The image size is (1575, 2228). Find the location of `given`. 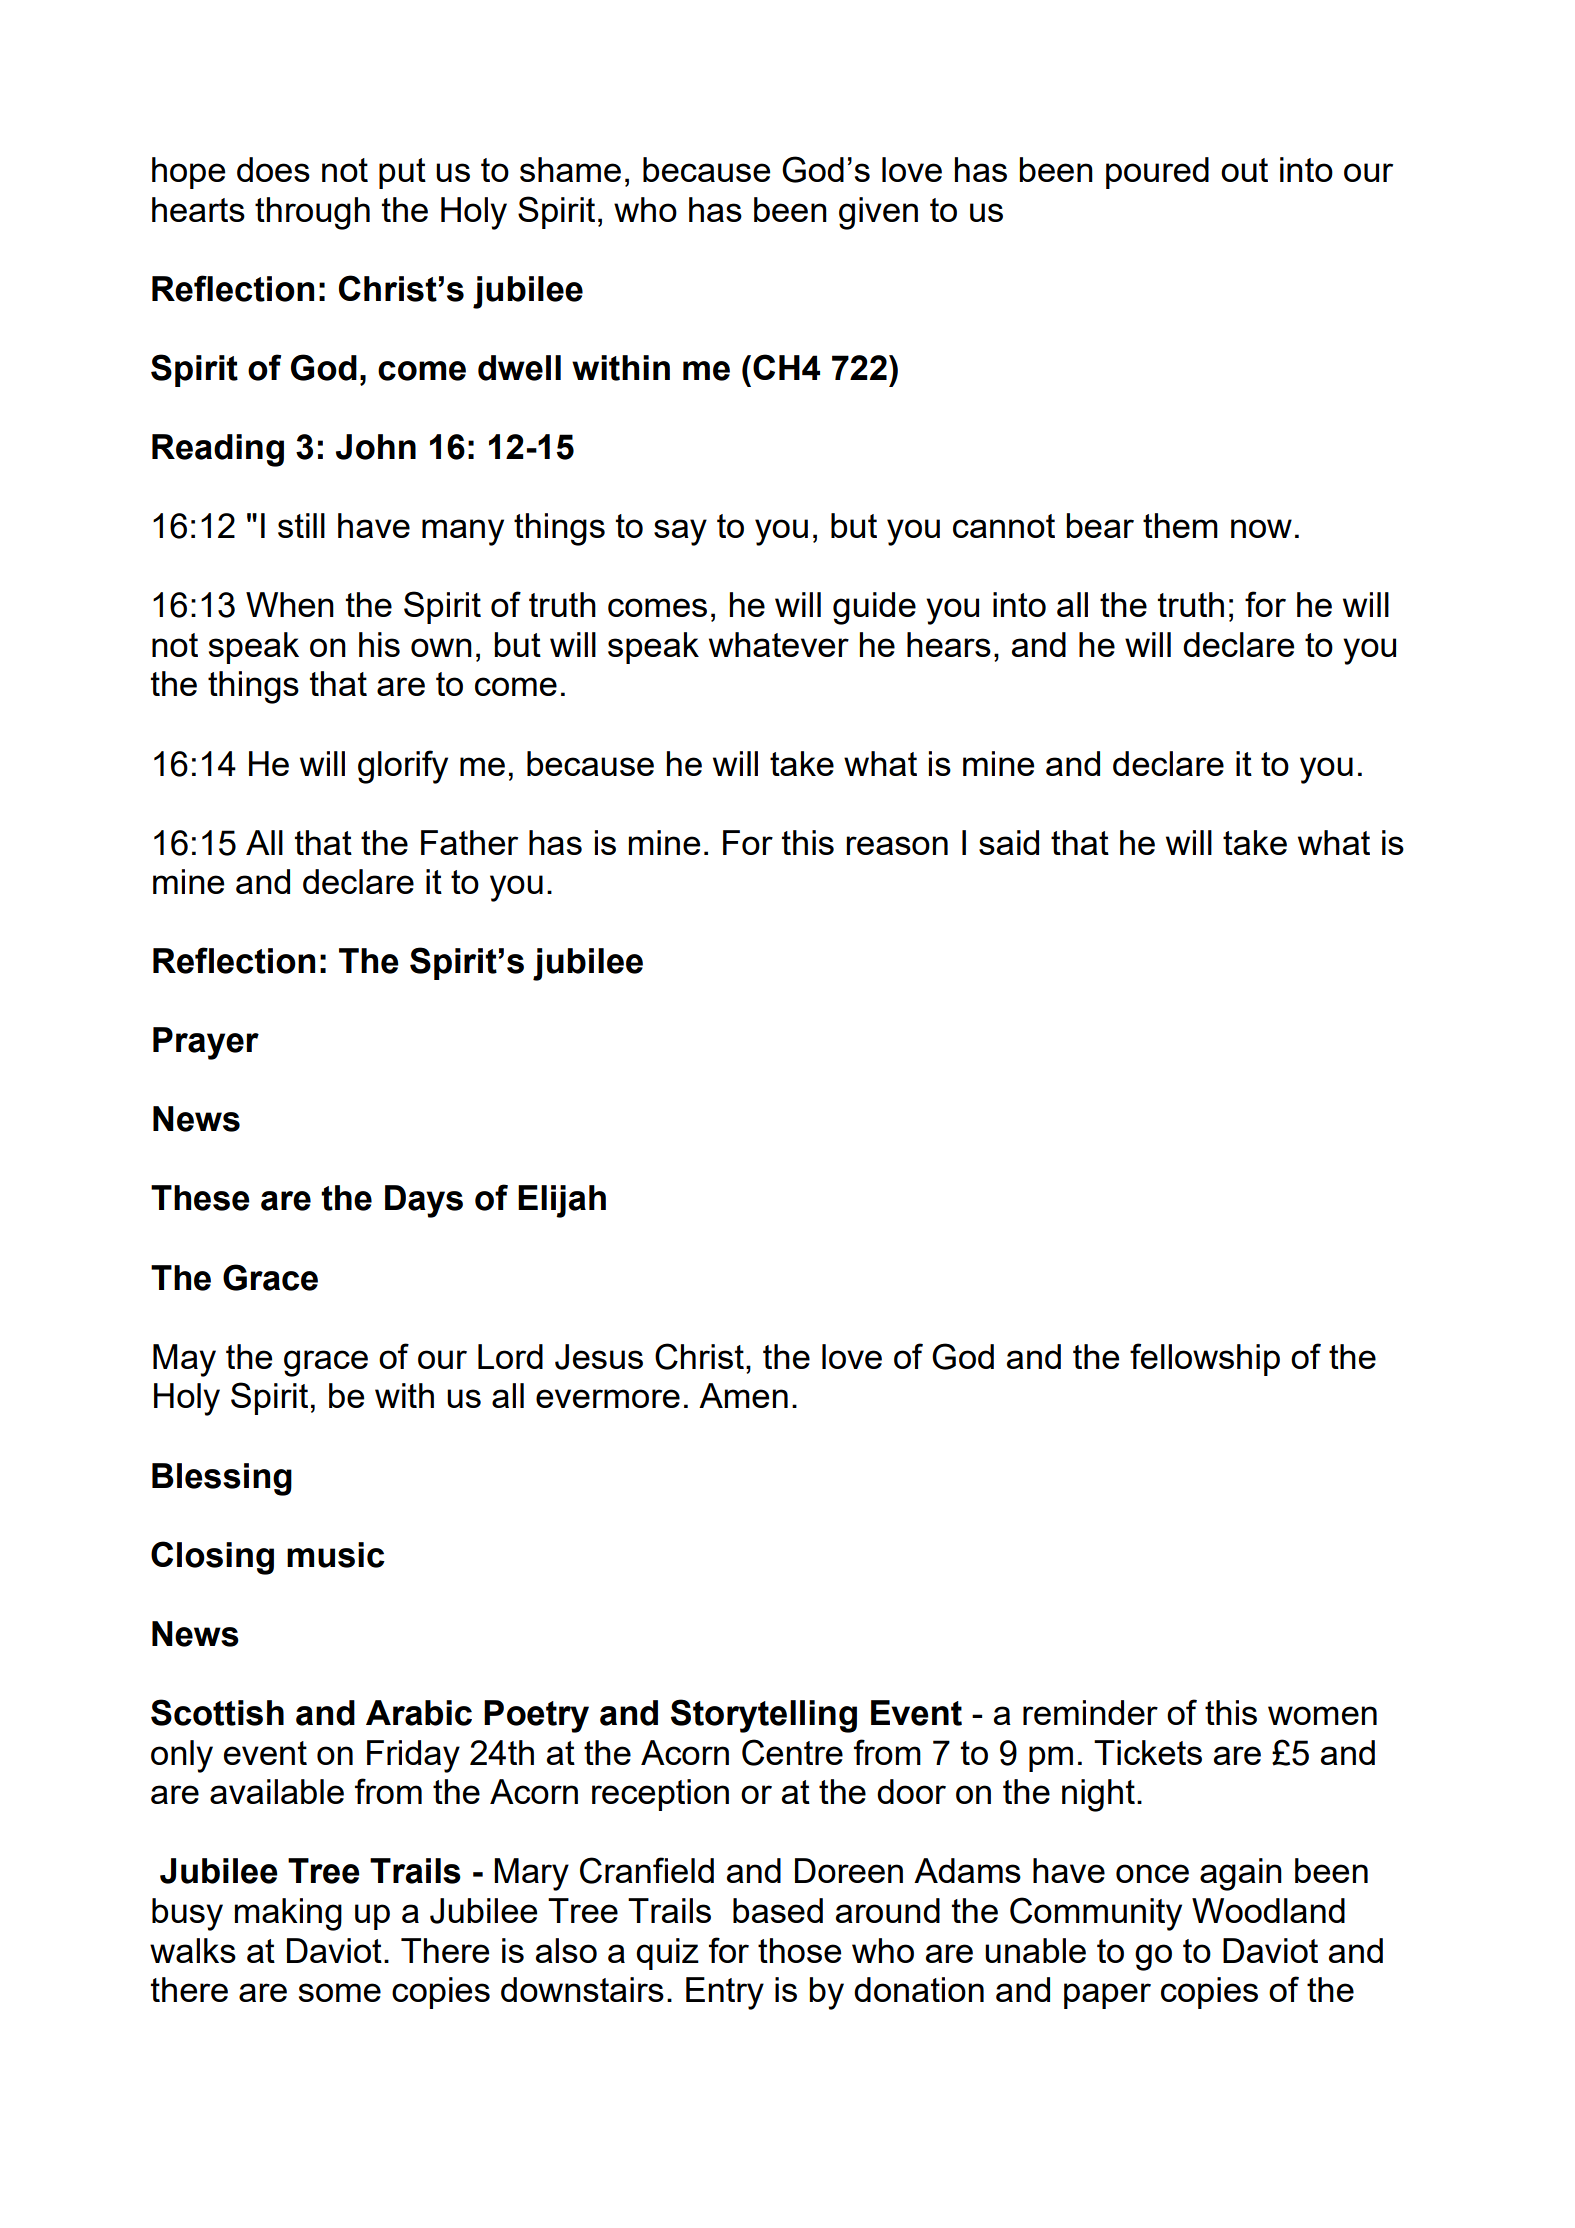

given is located at coordinates (878, 213).
